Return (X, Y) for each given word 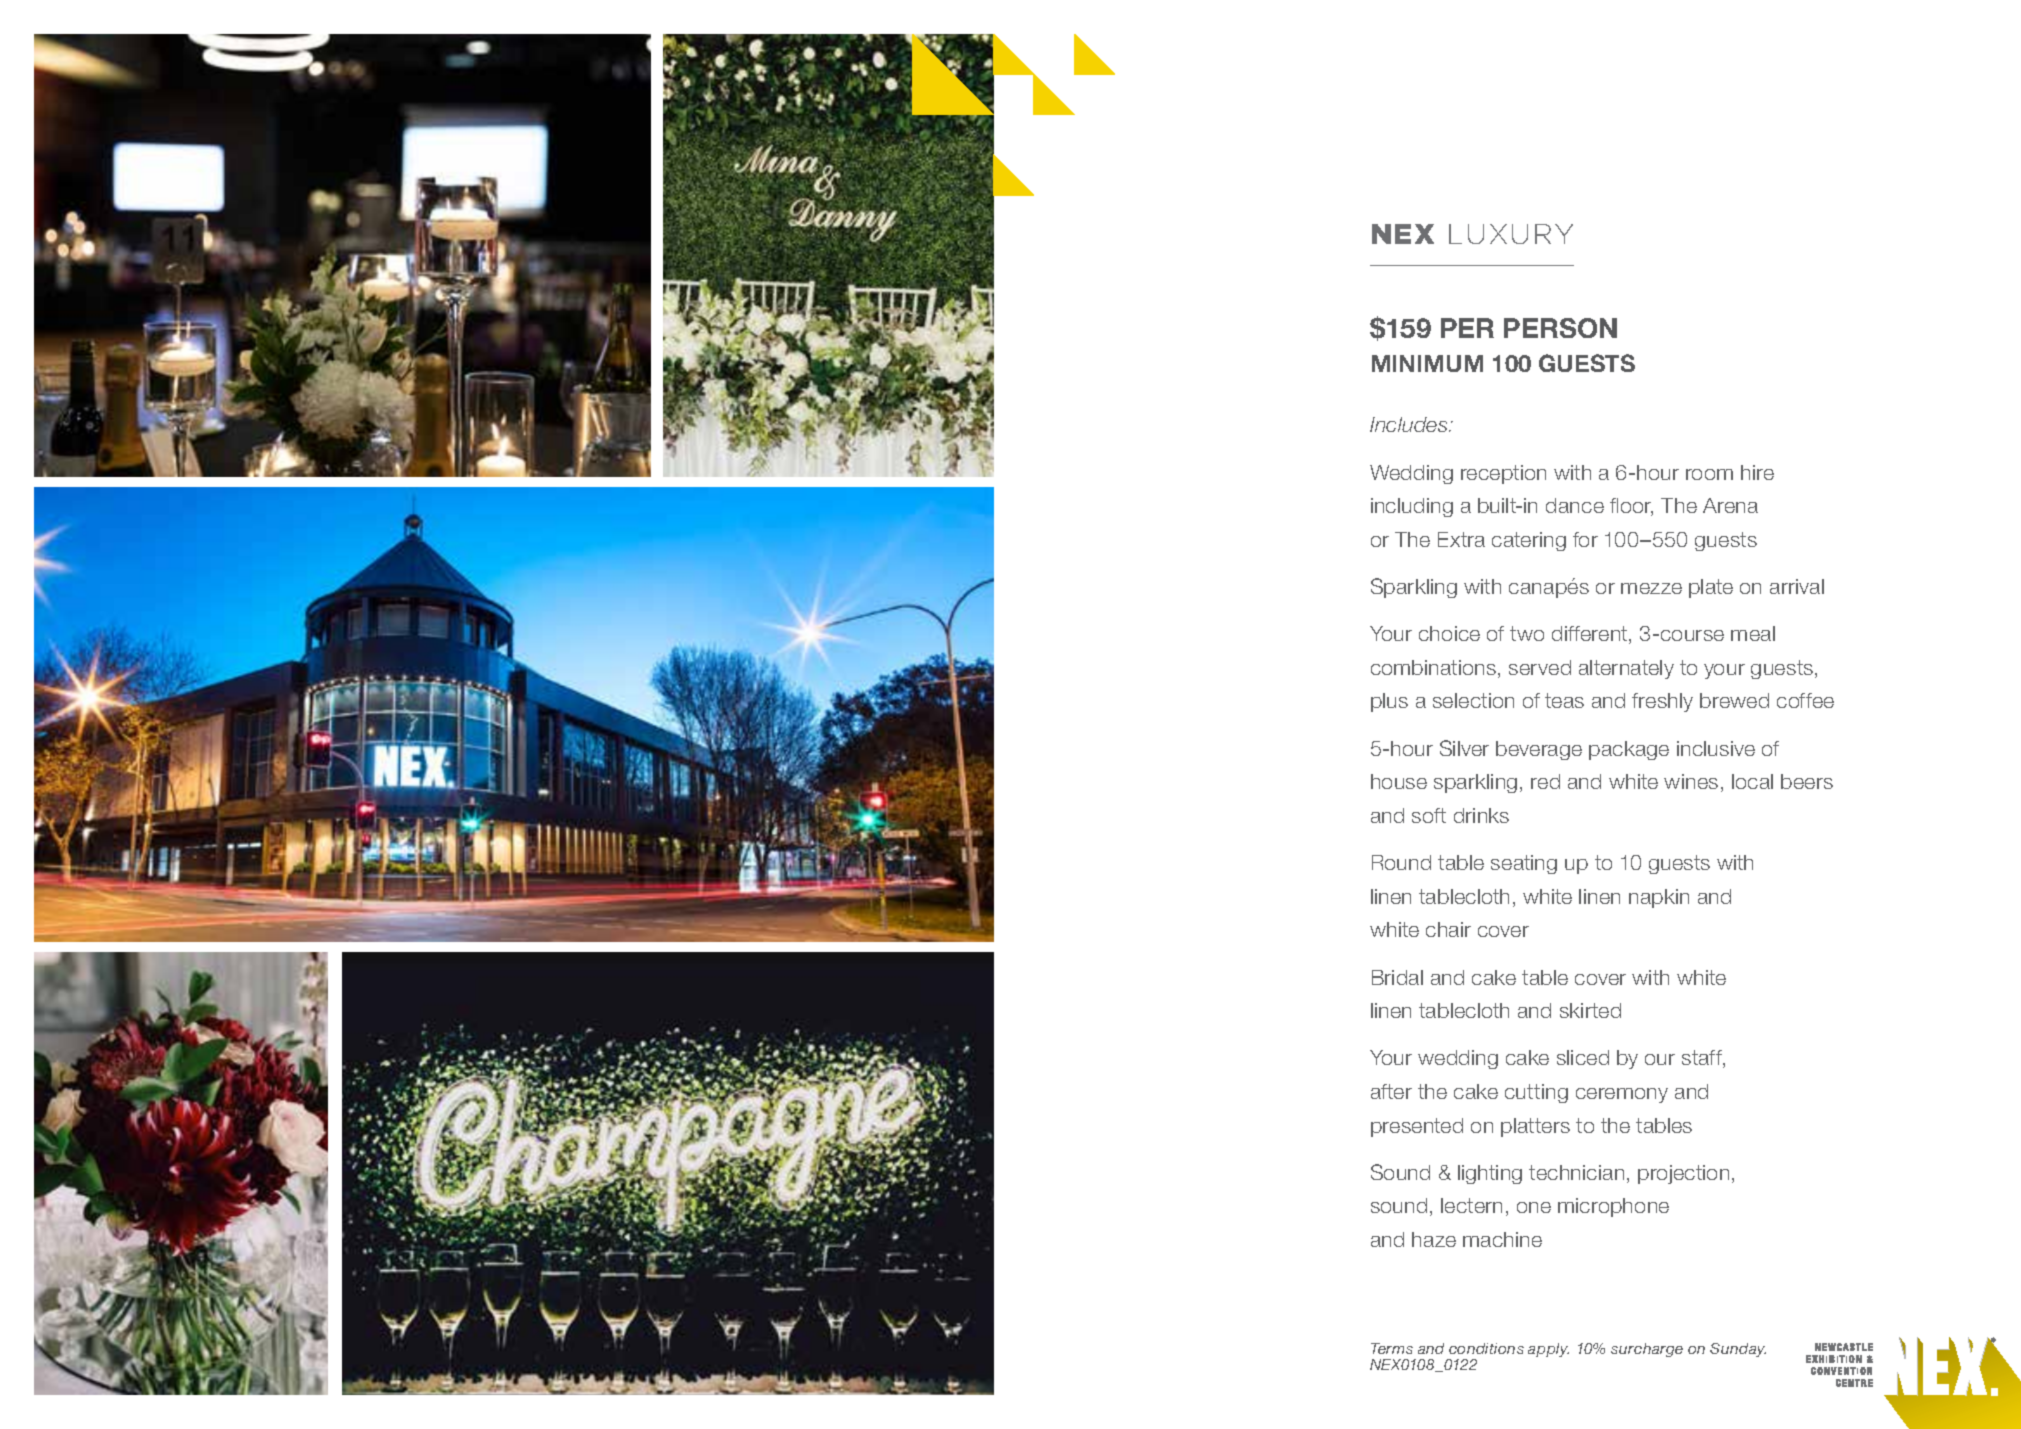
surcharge (1647, 1350)
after (1391, 1091)
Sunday (1738, 1350)
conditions (1486, 1348)
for (1585, 539)
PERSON (1560, 328)
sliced (1583, 1057)
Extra (1461, 539)
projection (1683, 1174)
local (1752, 781)
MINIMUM (1427, 363)
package (1629, 750)
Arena (1730, 505)
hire (1757, 472)
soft (1429, 815)
